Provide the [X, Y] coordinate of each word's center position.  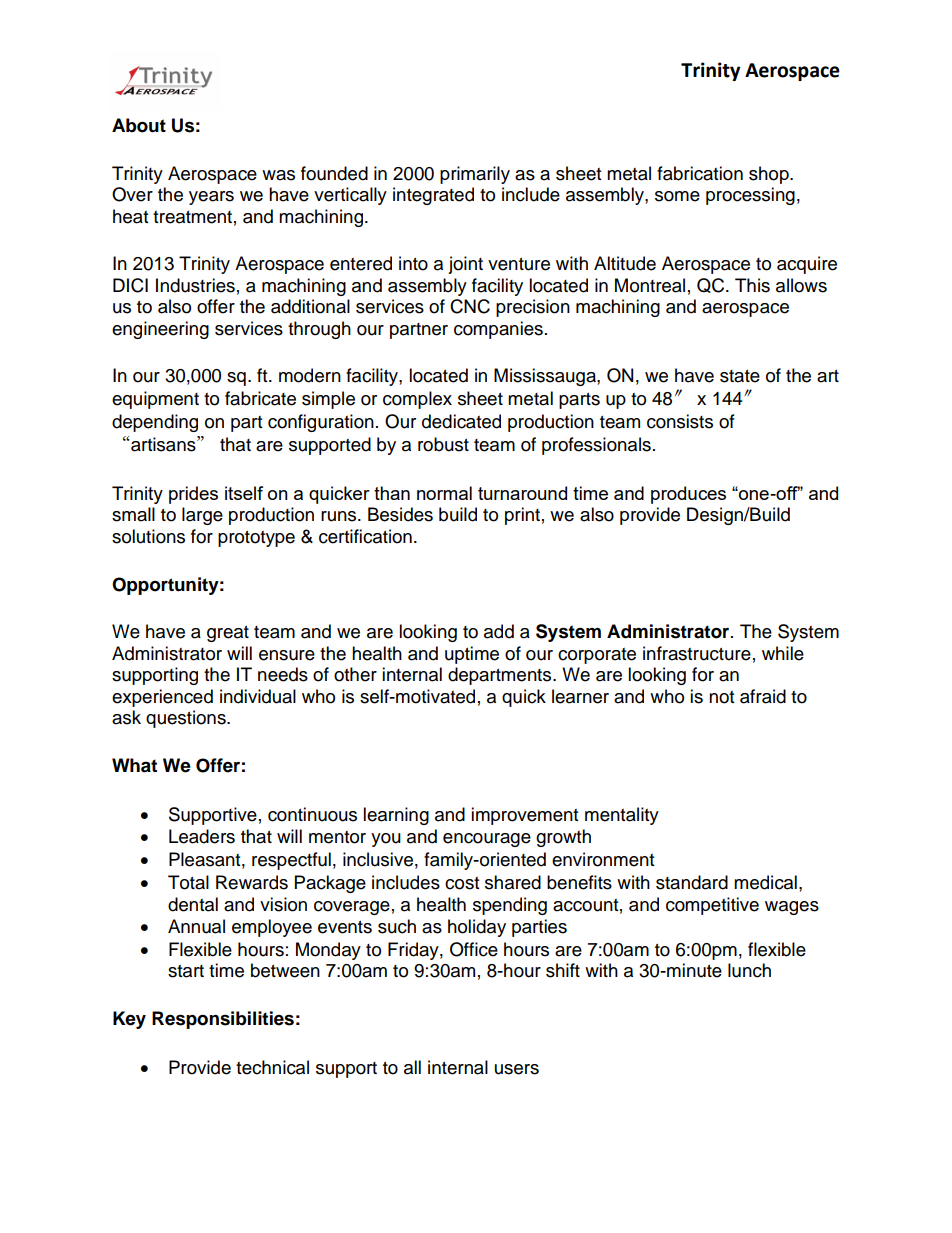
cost [462, 883]
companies [498, 330]
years [211, 198]
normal [444, 493]
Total [188, 882]
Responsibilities [223, 1020]
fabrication [700, 173]
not [721, 697]
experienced [162, 698]
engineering [160, 330]
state [740, 376]
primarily [475, 175]
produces [688, 495]
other [355, 674]
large [202, 516]
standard [692, 882]
